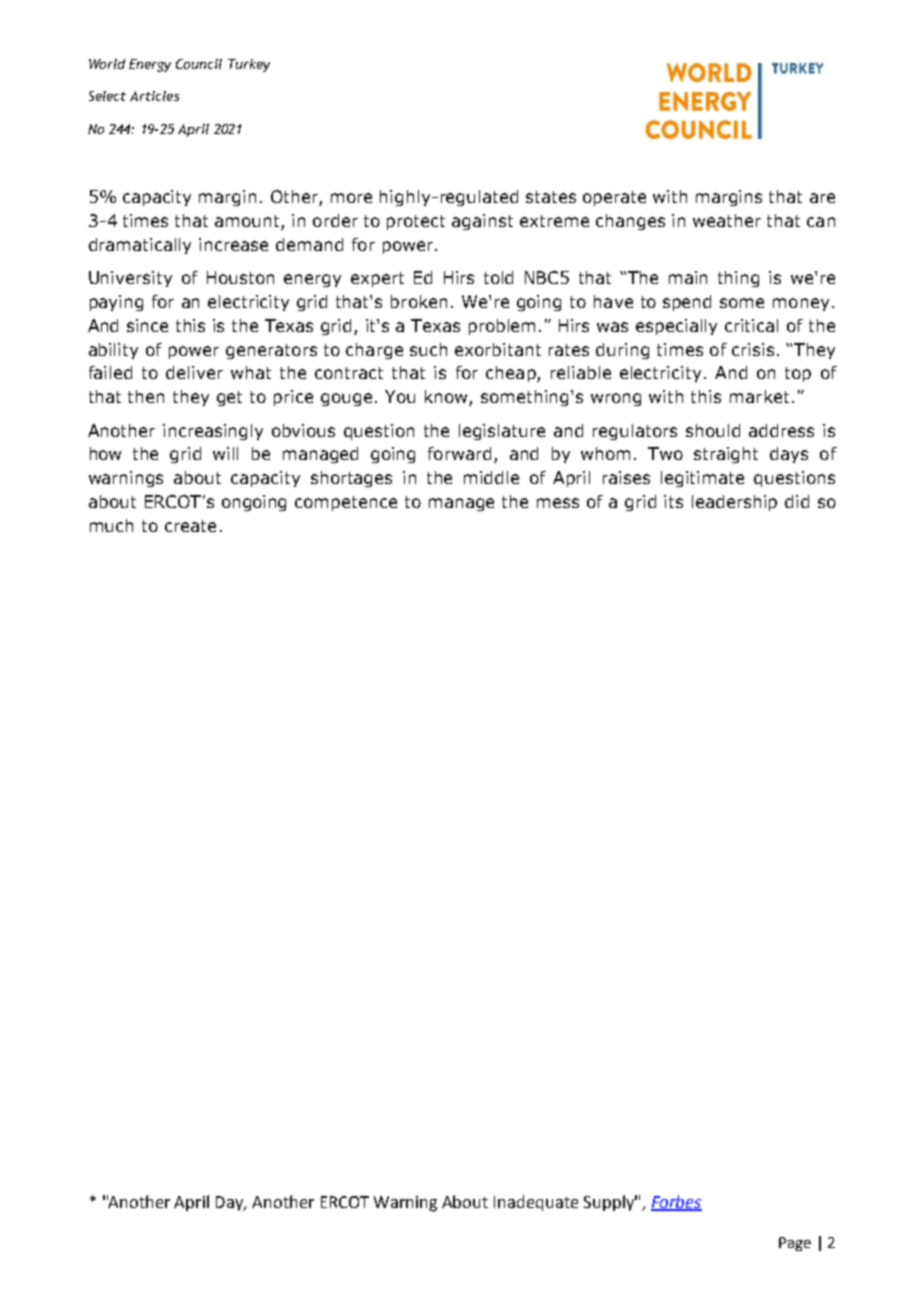 This screenshot has height=1308, width=924. What do you see at coordinates (551, 197) in the screenshot?
I see `states` at bounding box center [551, 197].
